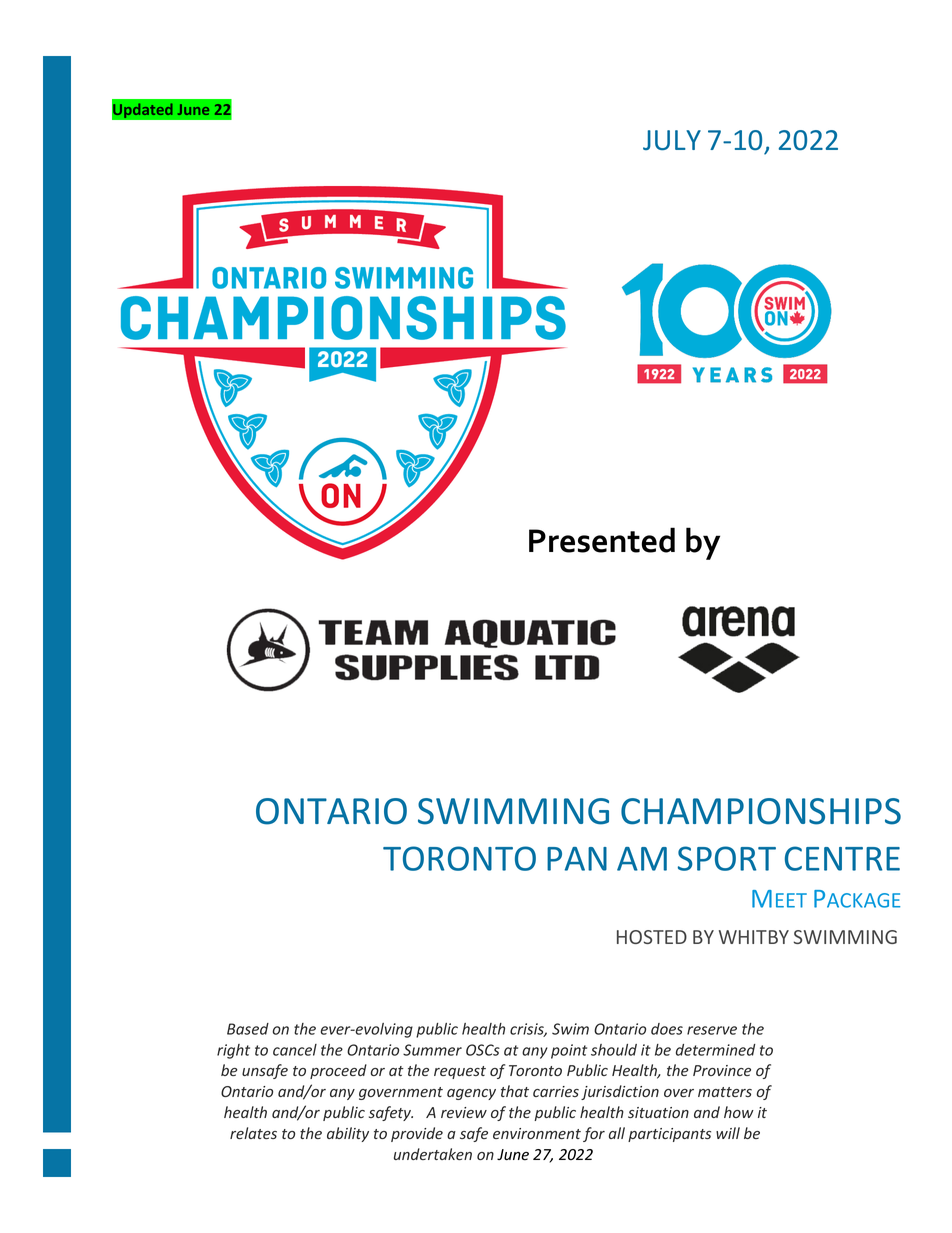 This page has height=1233, width=952. Describe the element at coordinates (754, 937) in the page. I see `WHITBY` at that location.
